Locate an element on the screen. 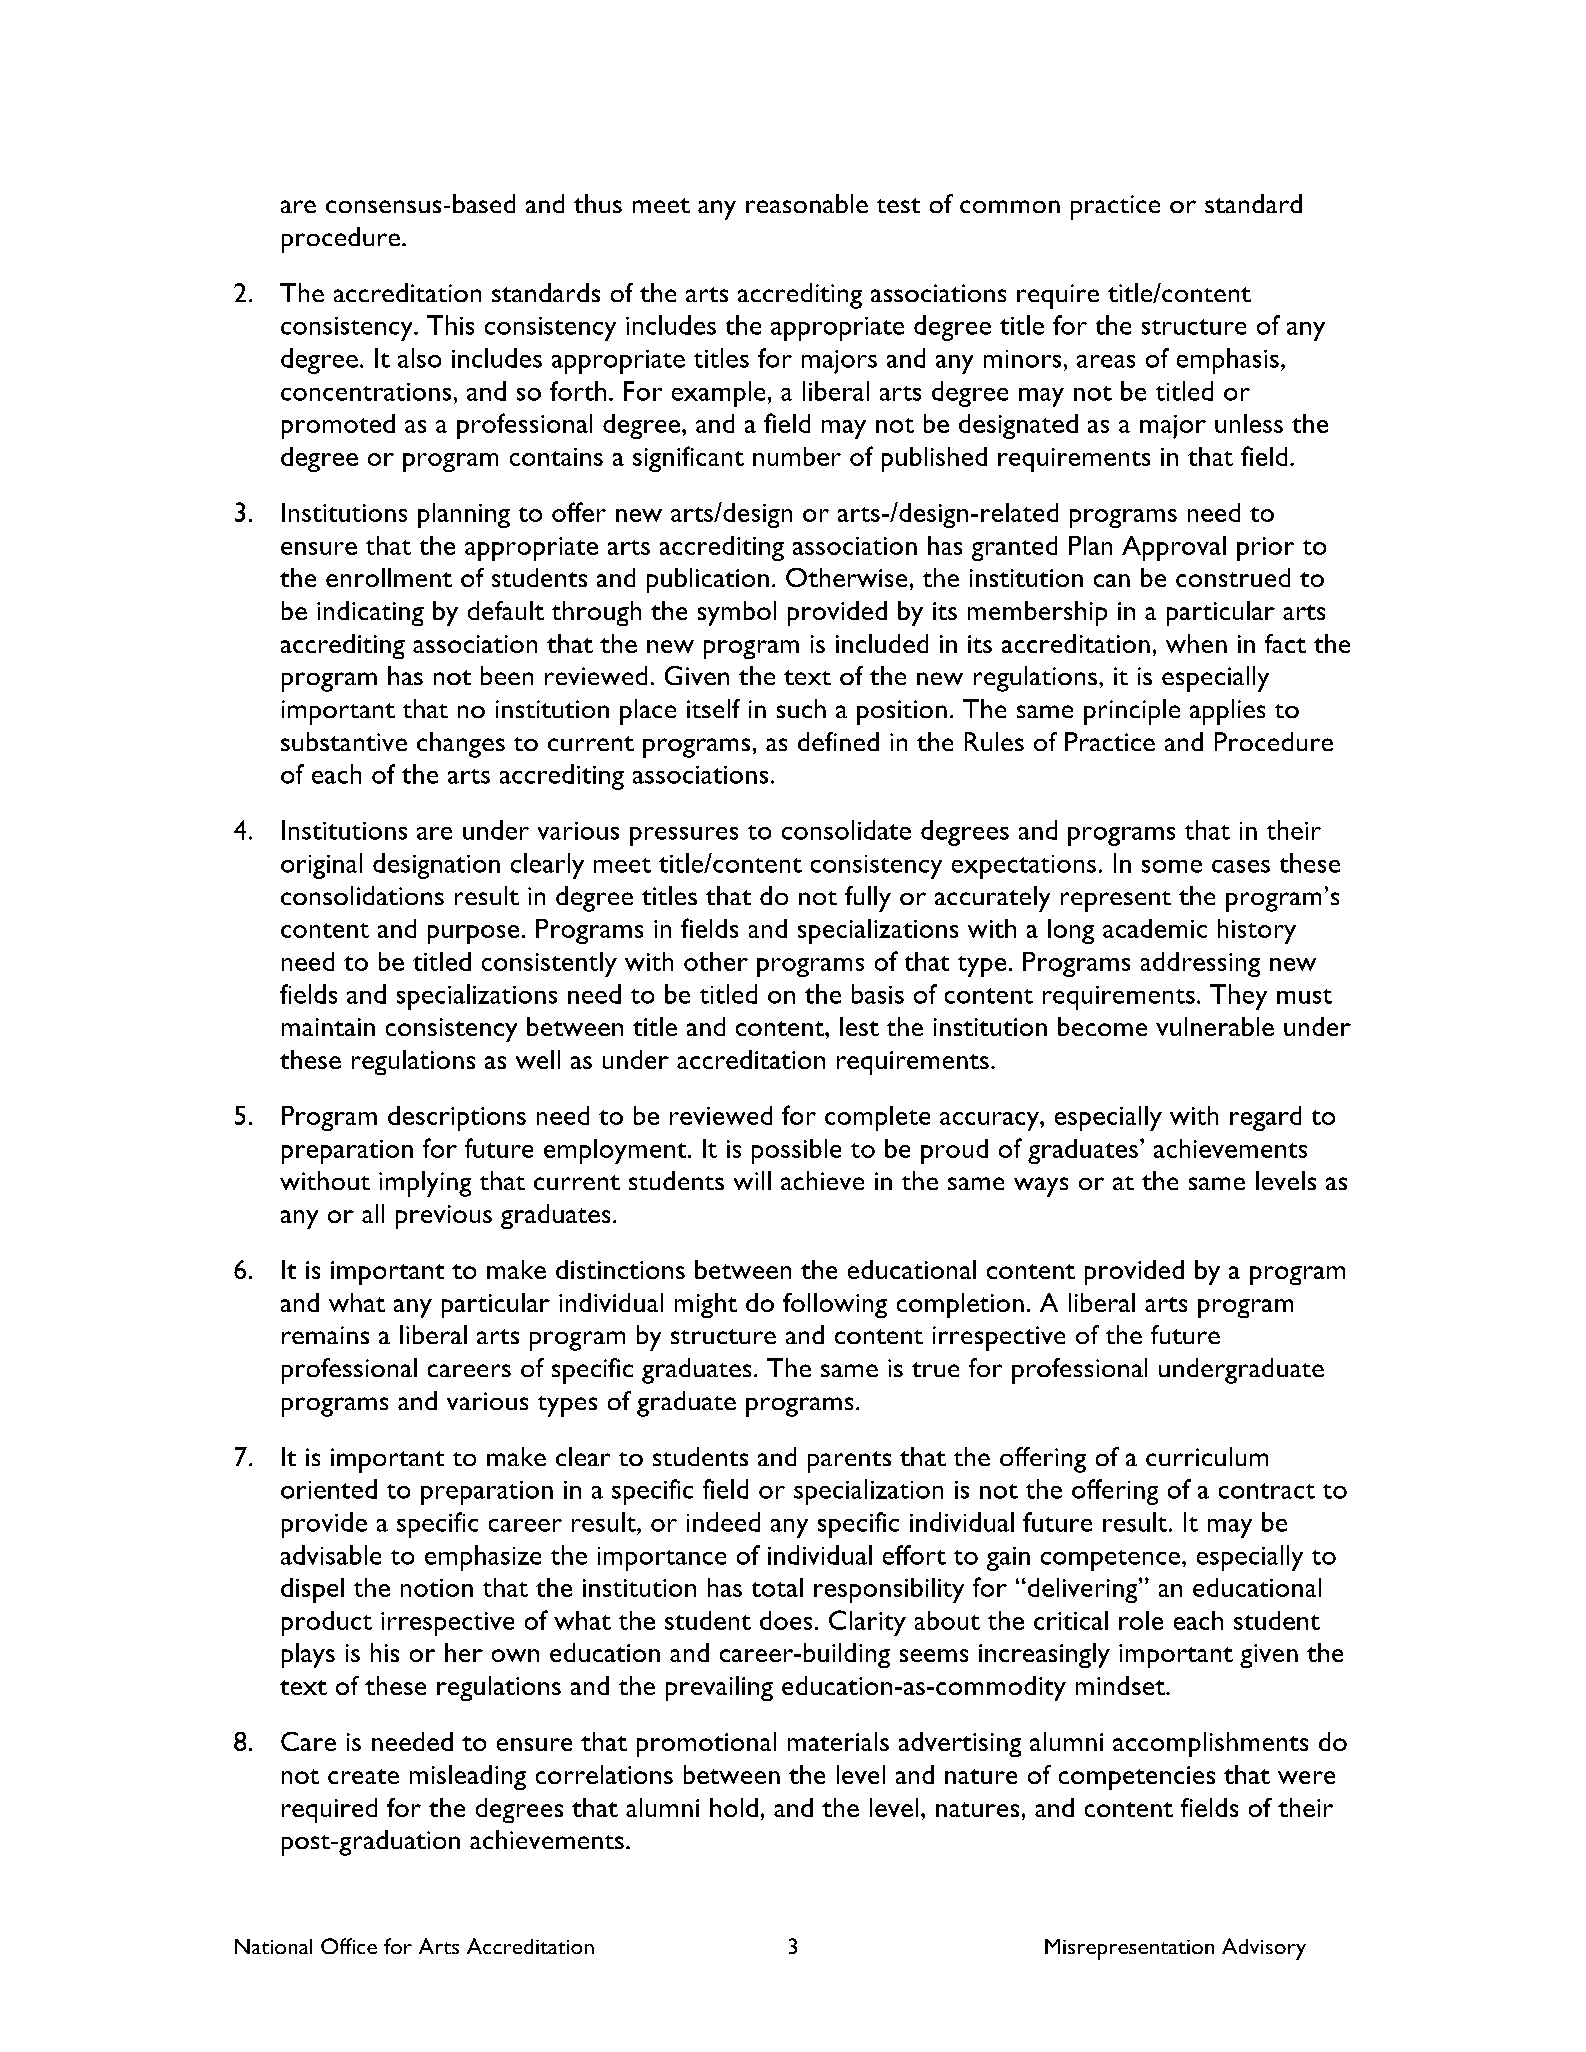  Advisory is located at coordinates (1264, 1949).
